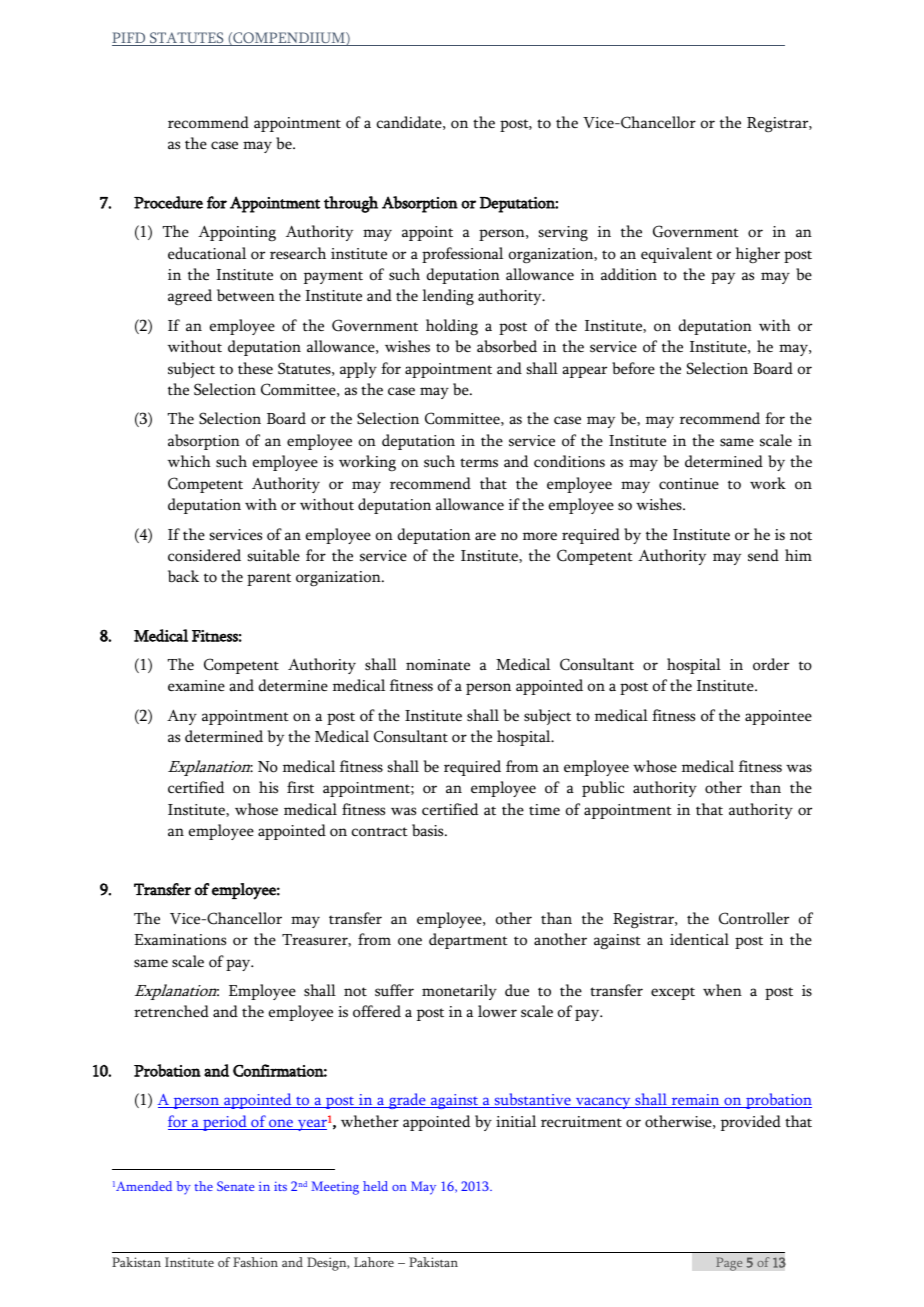 The width and height of the document is (924, 1307). What do you see at coordinates (729, 1264) in the document?
I see `Page` at bounding box center [729, 1264].
